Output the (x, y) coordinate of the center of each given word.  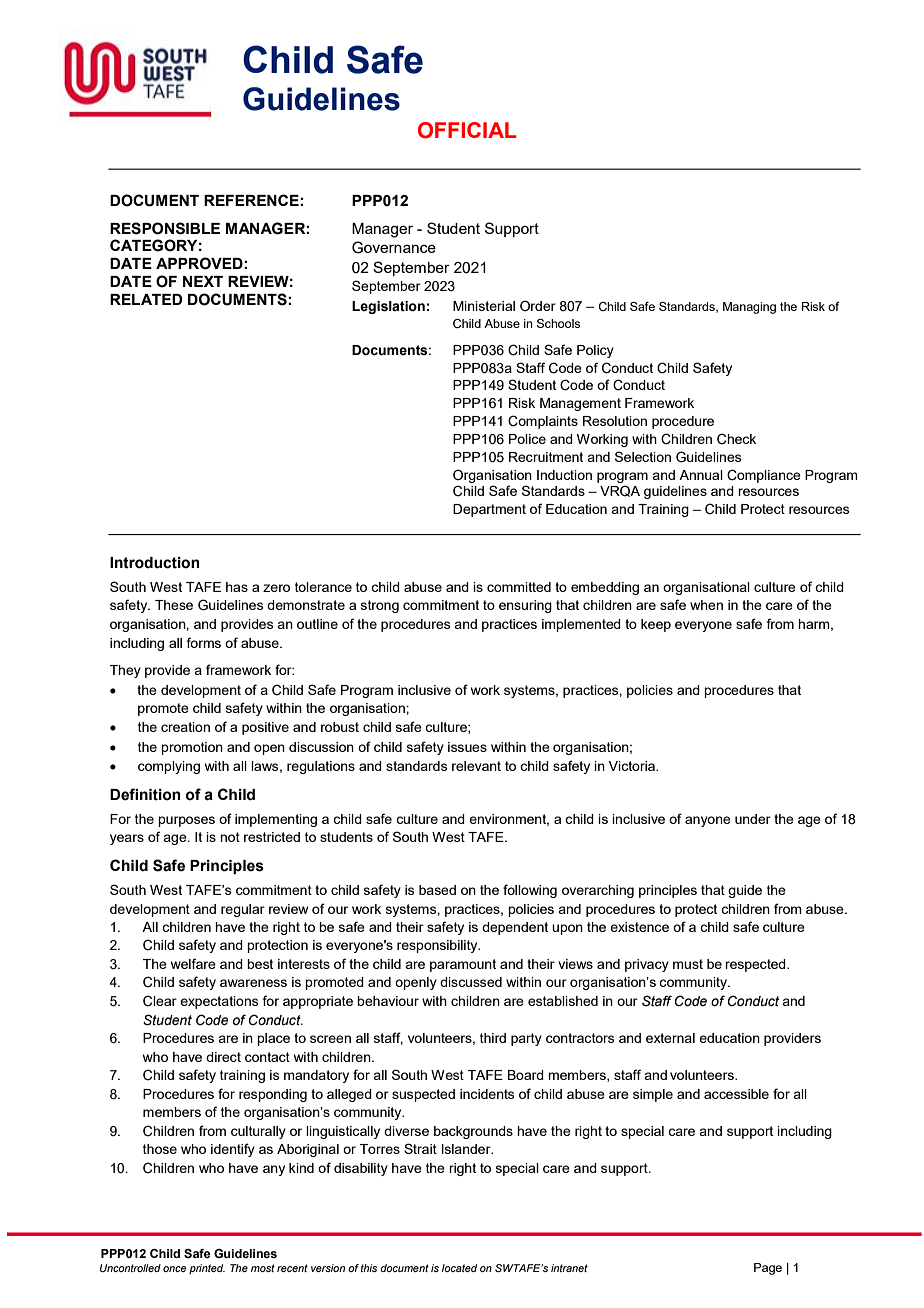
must (688, 964)
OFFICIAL (467, 130)
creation (185, 727)
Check (736, 439)
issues (467, 747)
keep (656, 625)
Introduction (154, 563)
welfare (193, 963)
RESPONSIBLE (165, 228)
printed (207, 1269)
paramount (463, 965)
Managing (749, 308)
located (459, 1268)
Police (527, 439)
